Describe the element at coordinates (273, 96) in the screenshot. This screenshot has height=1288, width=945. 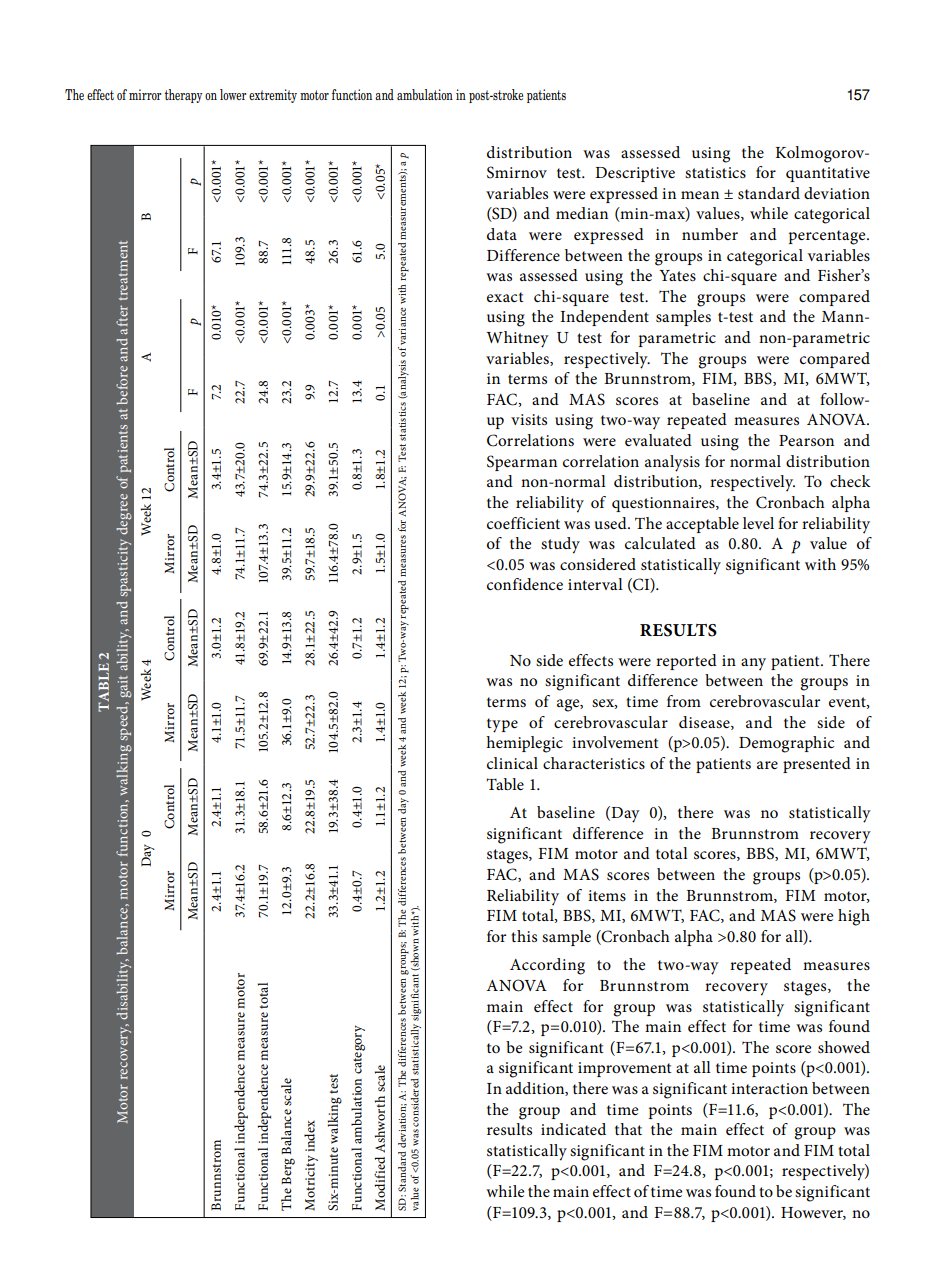
I see `extremity` at that location.
